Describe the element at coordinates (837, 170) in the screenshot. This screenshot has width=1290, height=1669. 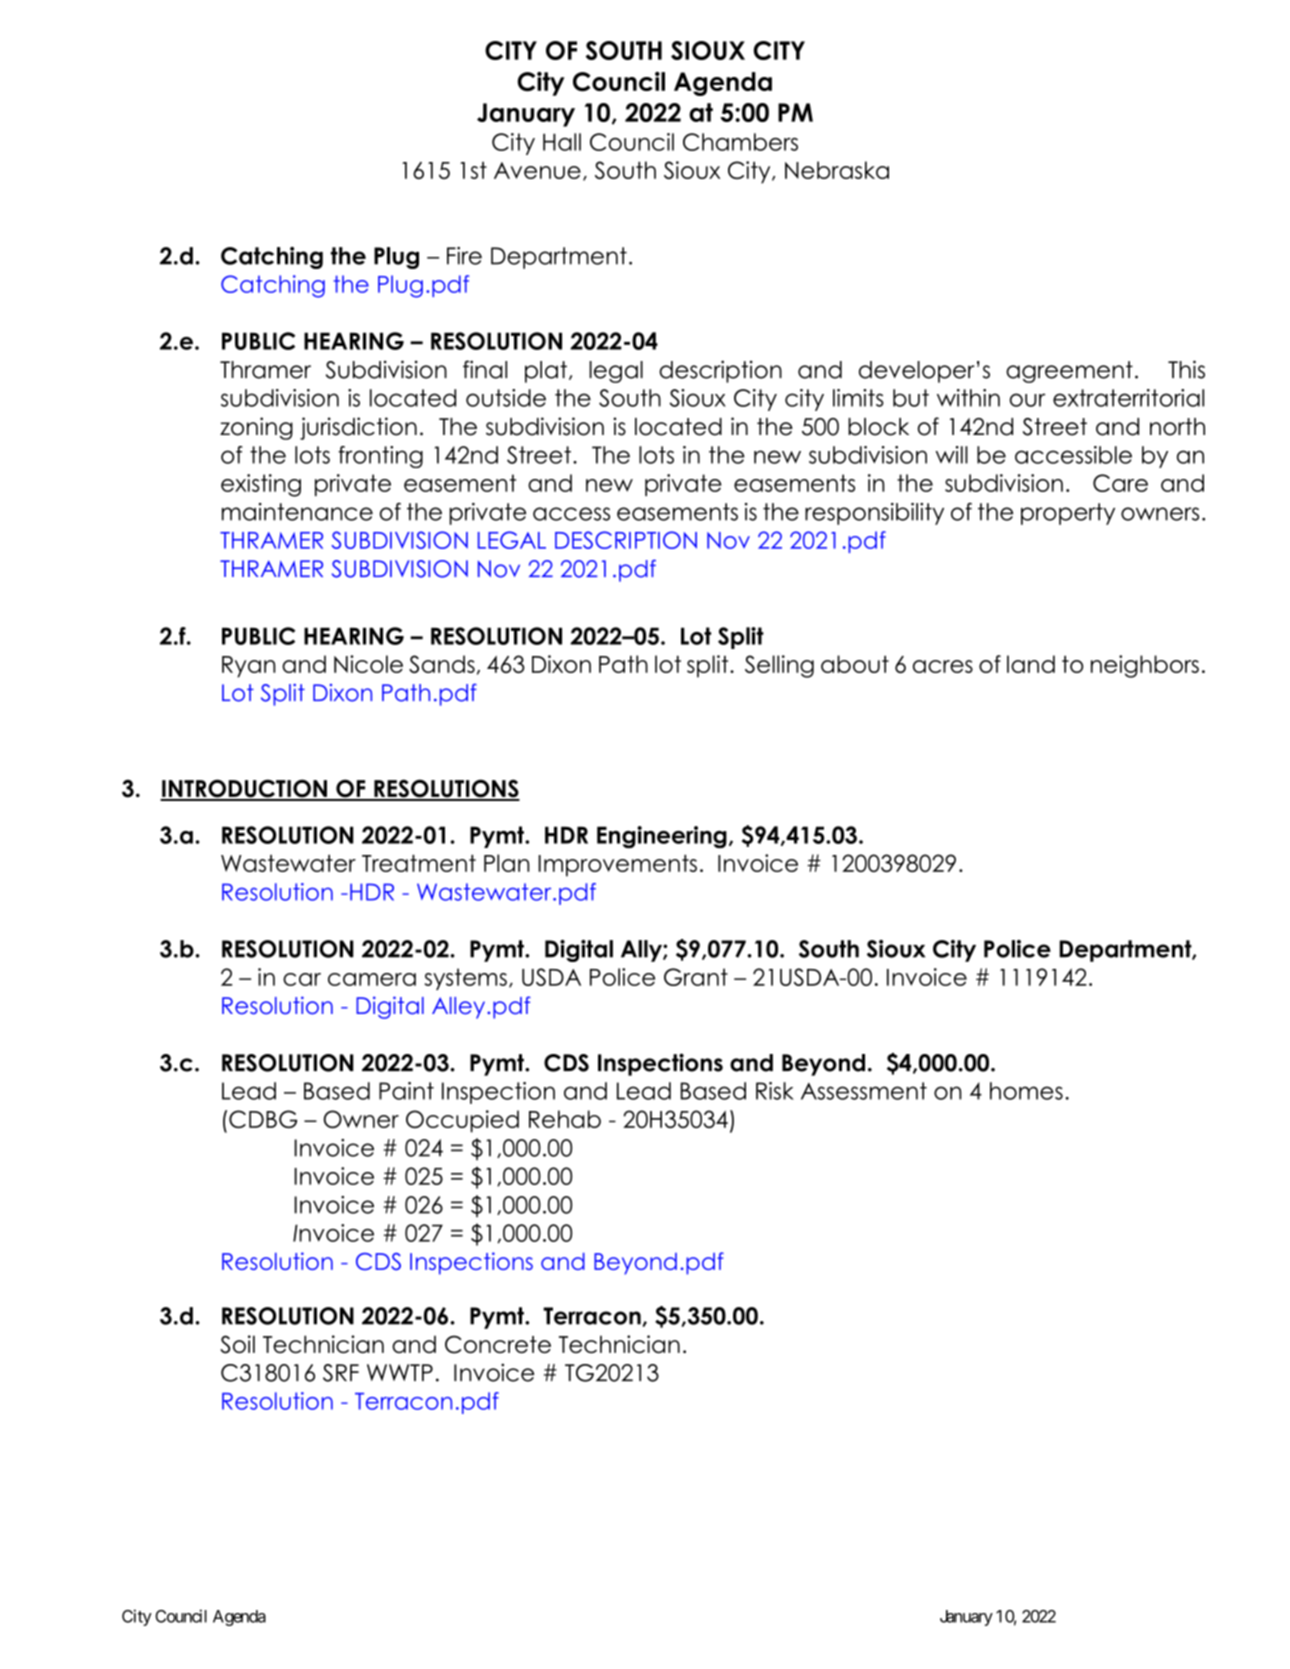
I see `Nebraska` at that location.
